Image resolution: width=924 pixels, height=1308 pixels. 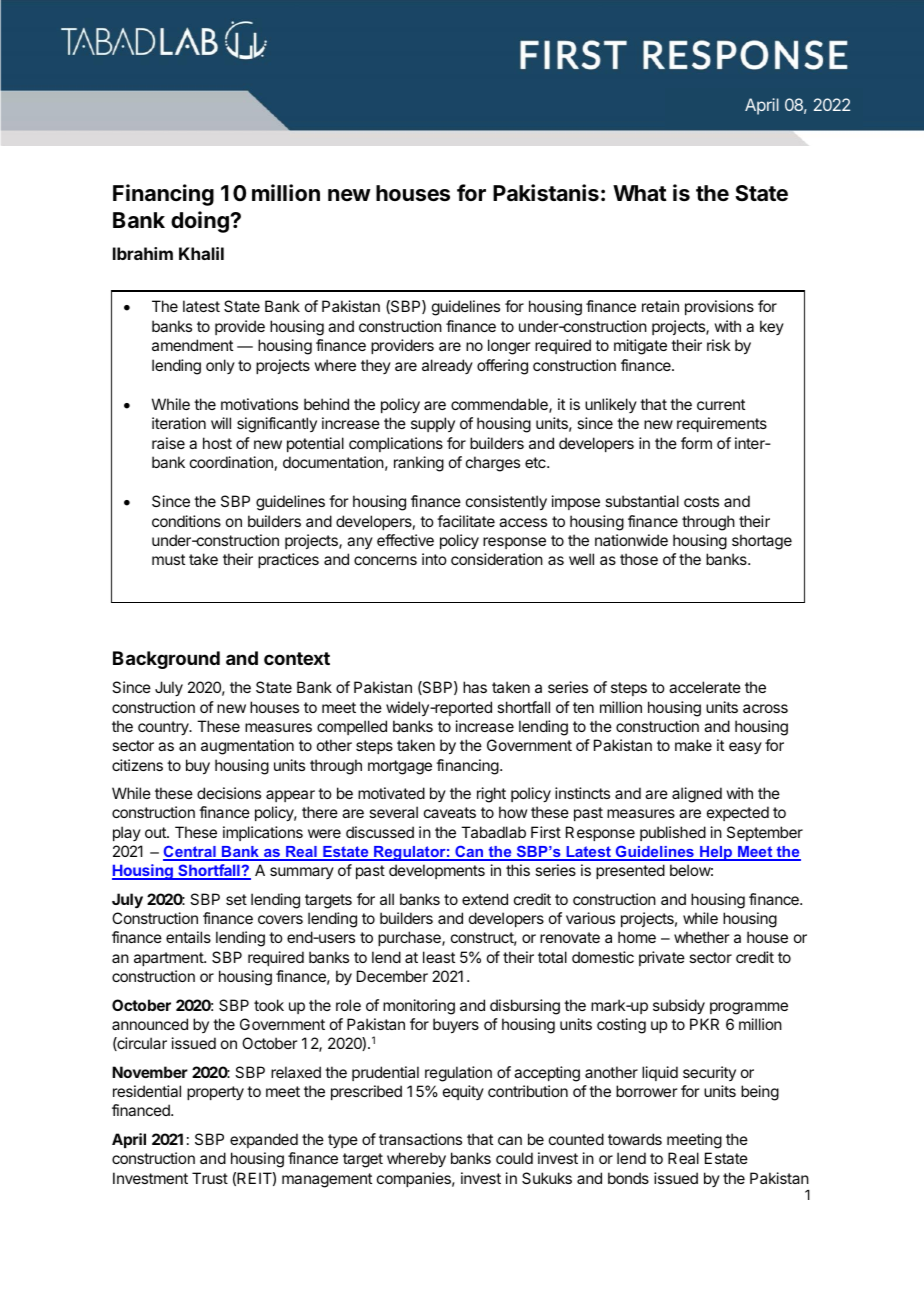 What do you see at coordinates (210, 1178) in the screenshot?
I see `Trust` at bounding box center [210, 1178].
